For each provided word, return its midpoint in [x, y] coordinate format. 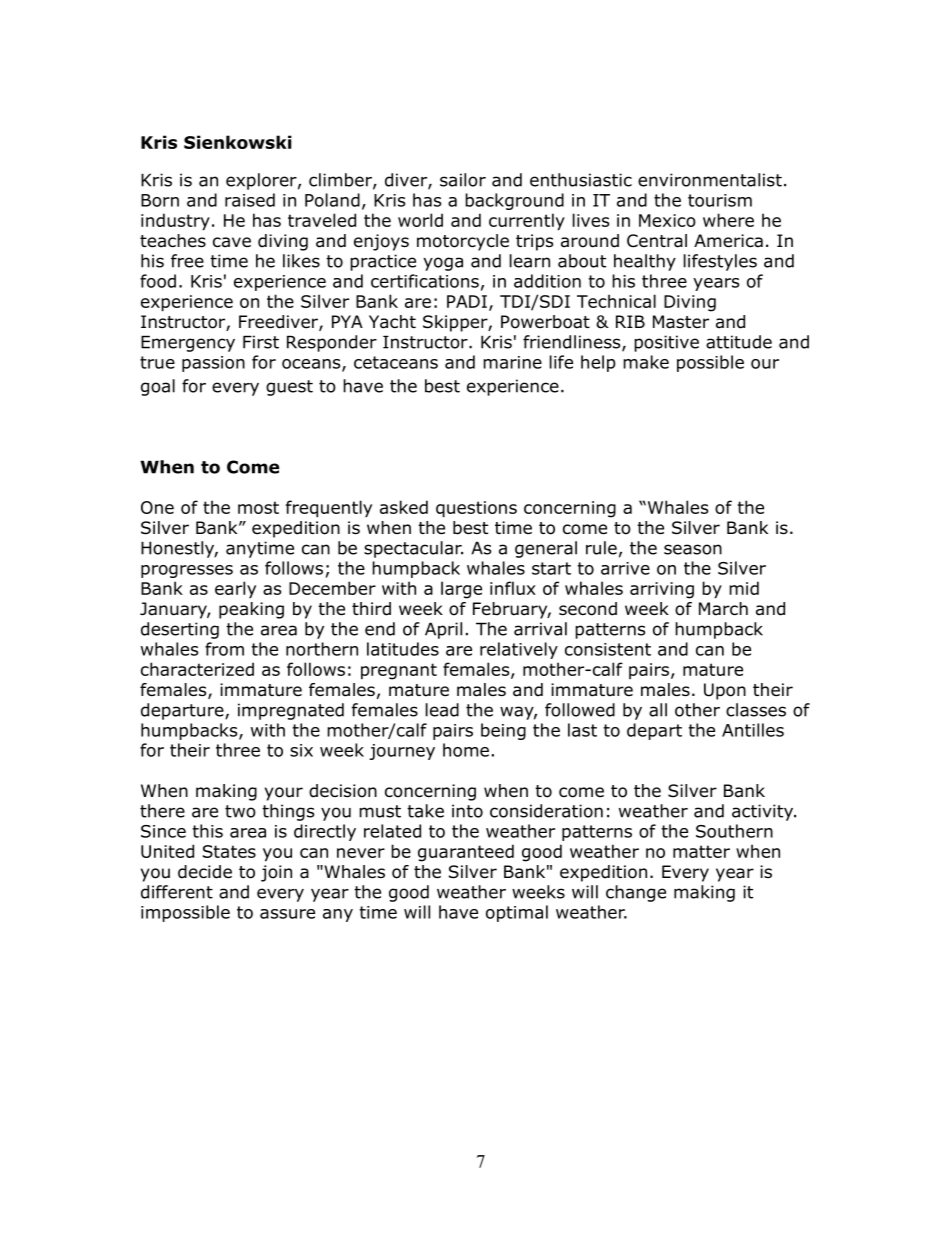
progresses [187, 571]
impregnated [291, 711]
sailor [463, 180]
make [646, 362]
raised [250, 200]
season [693, 549]
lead [442, 710]
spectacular [413, 549]
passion [213, 364]
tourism [720, 200]
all [658, 710]
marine [512, 362]
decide [205, 872]
